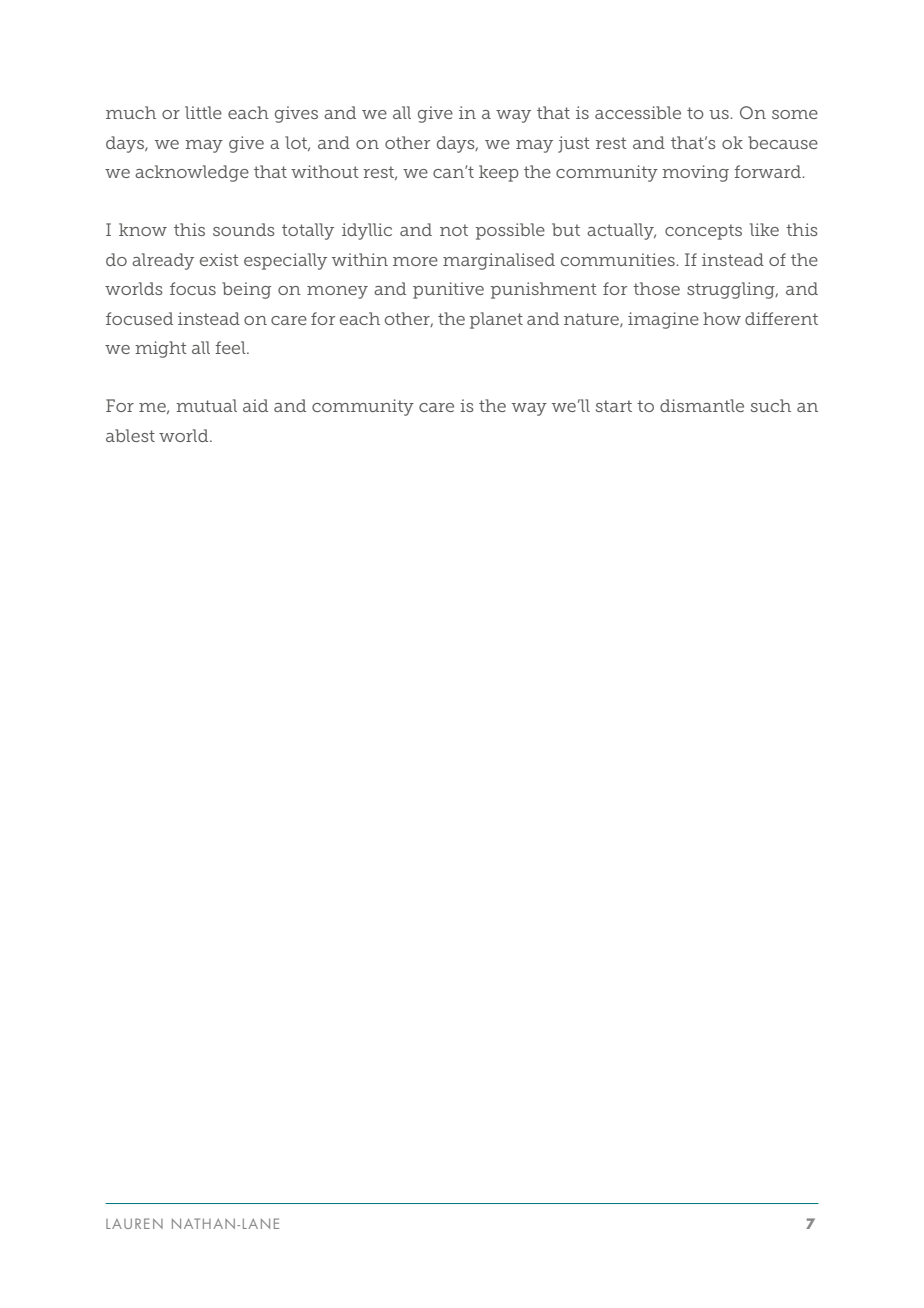  Describe the element at coordinates (219, 259) in the screenshot. I see `exist` at that location.
